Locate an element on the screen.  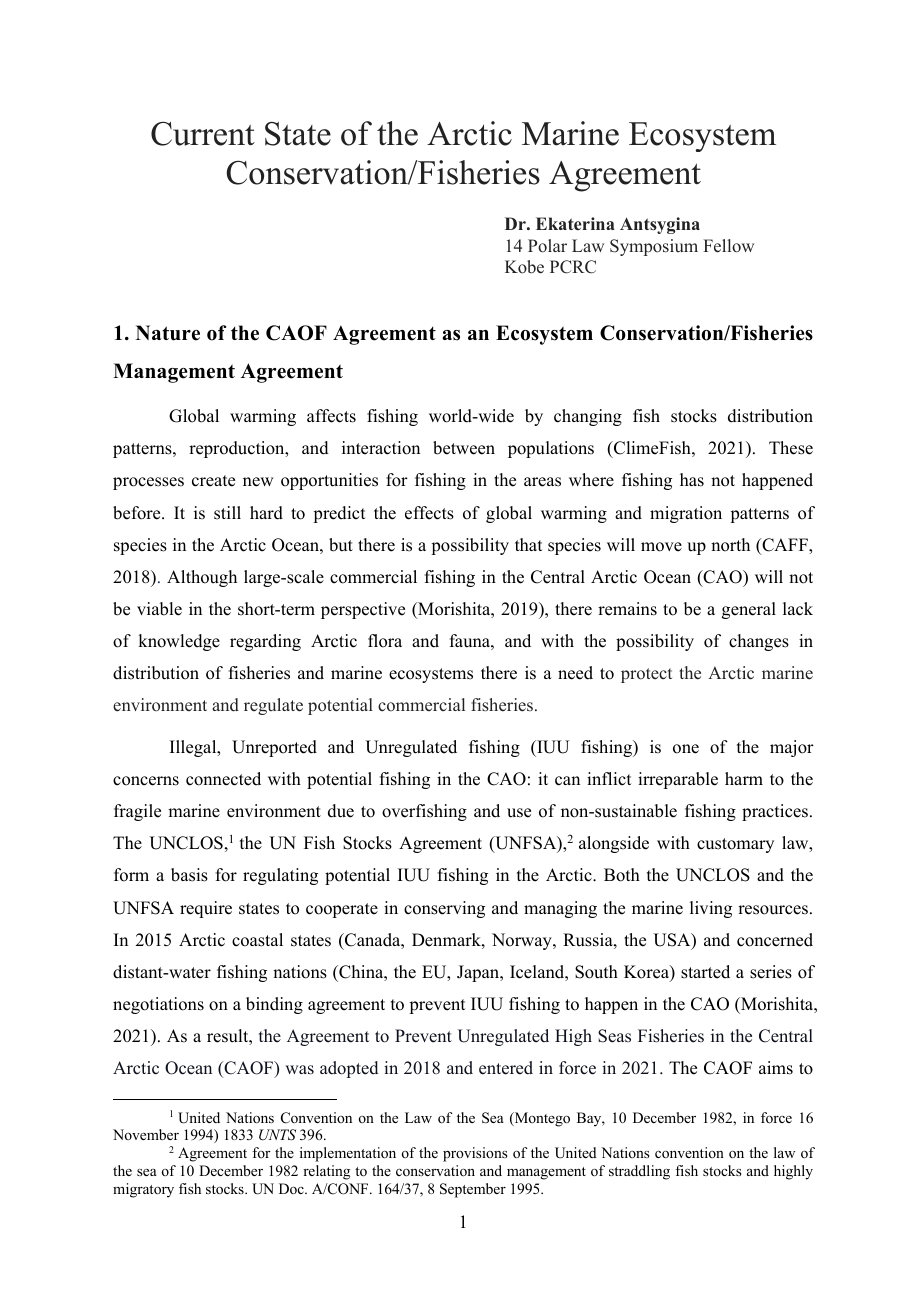
Fellow is located at coordinates (728, 246).
